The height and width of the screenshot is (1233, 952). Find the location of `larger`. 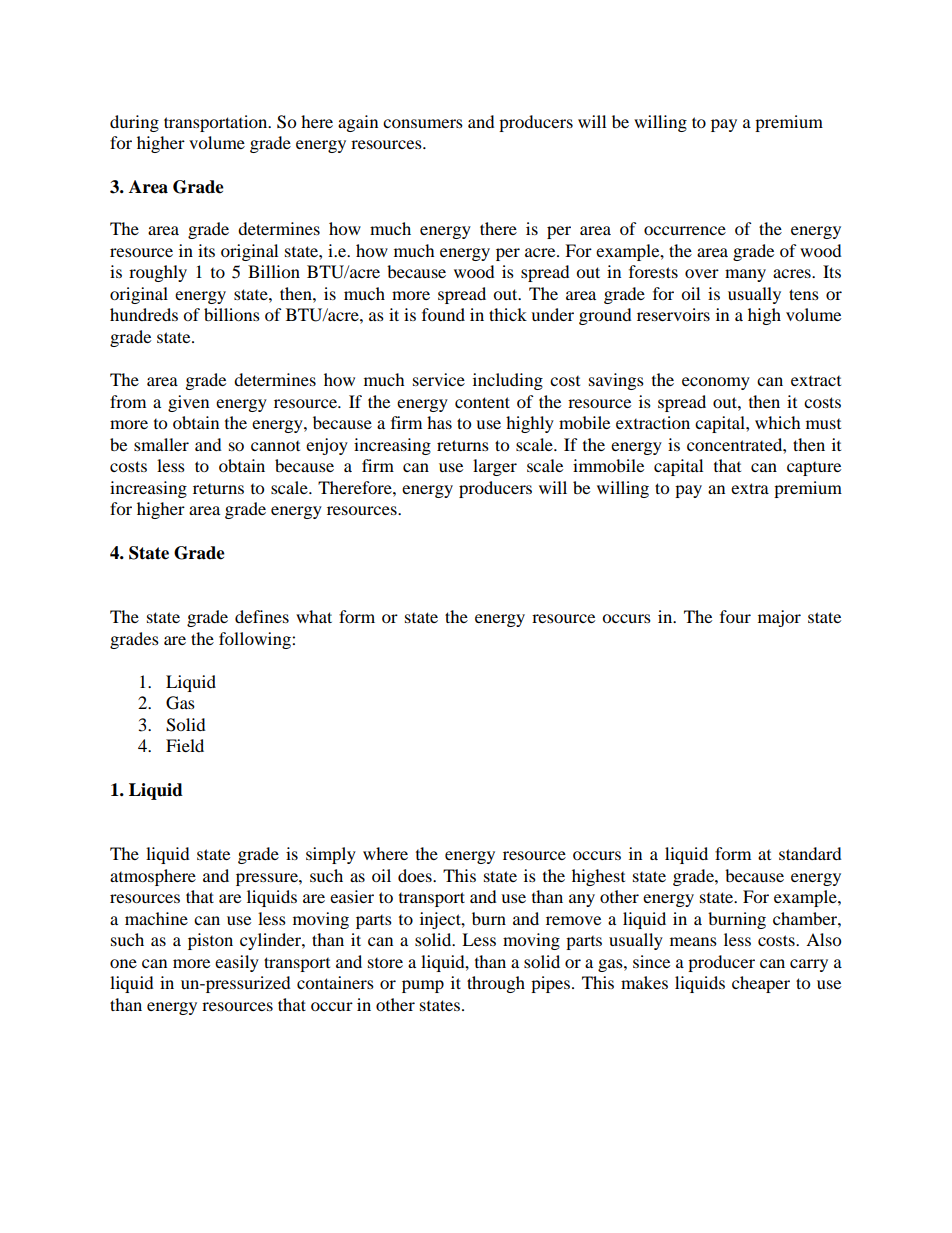

larger is located at coordinates (495, 467).
